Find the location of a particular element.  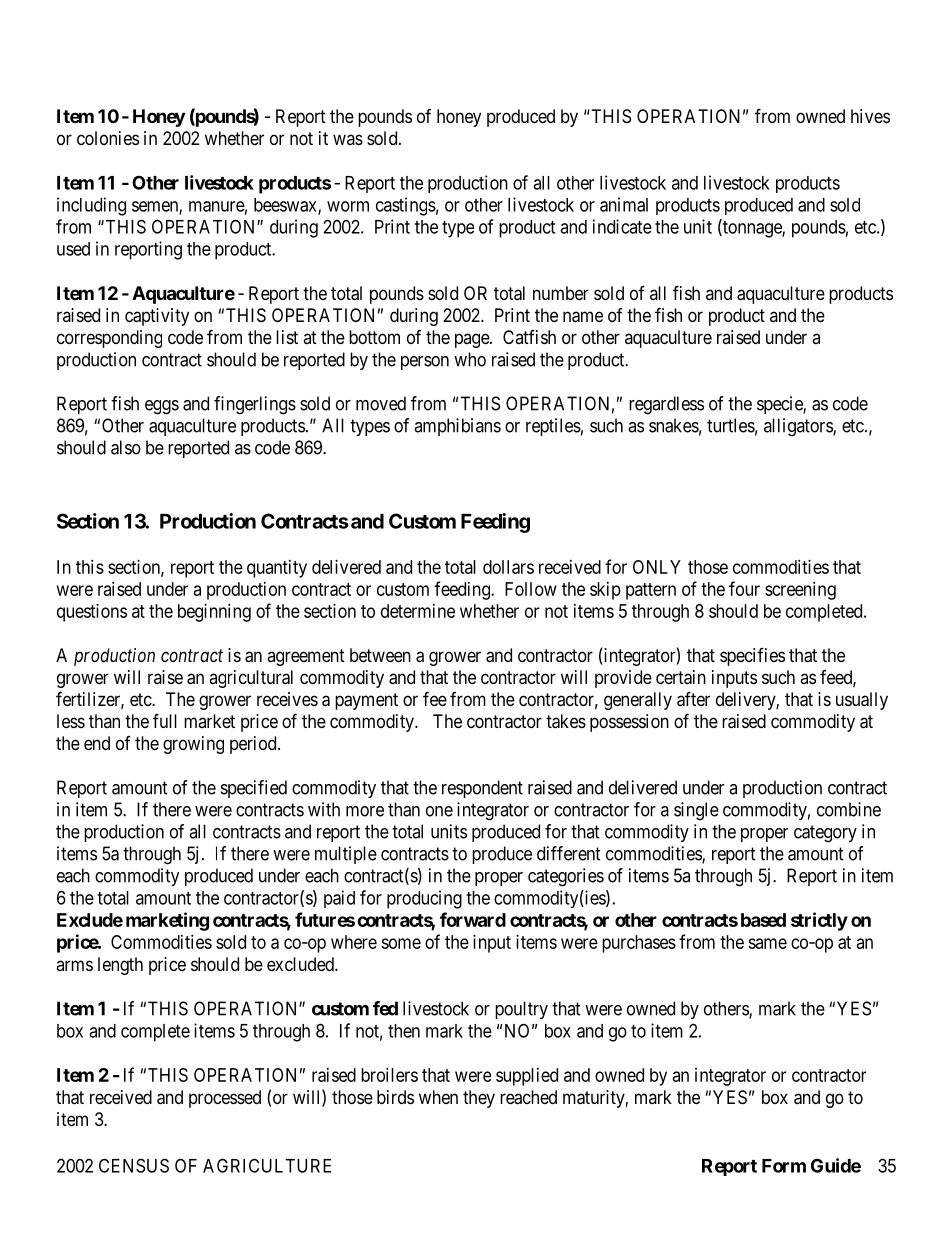

hives is located at coordinates (870, 116).
